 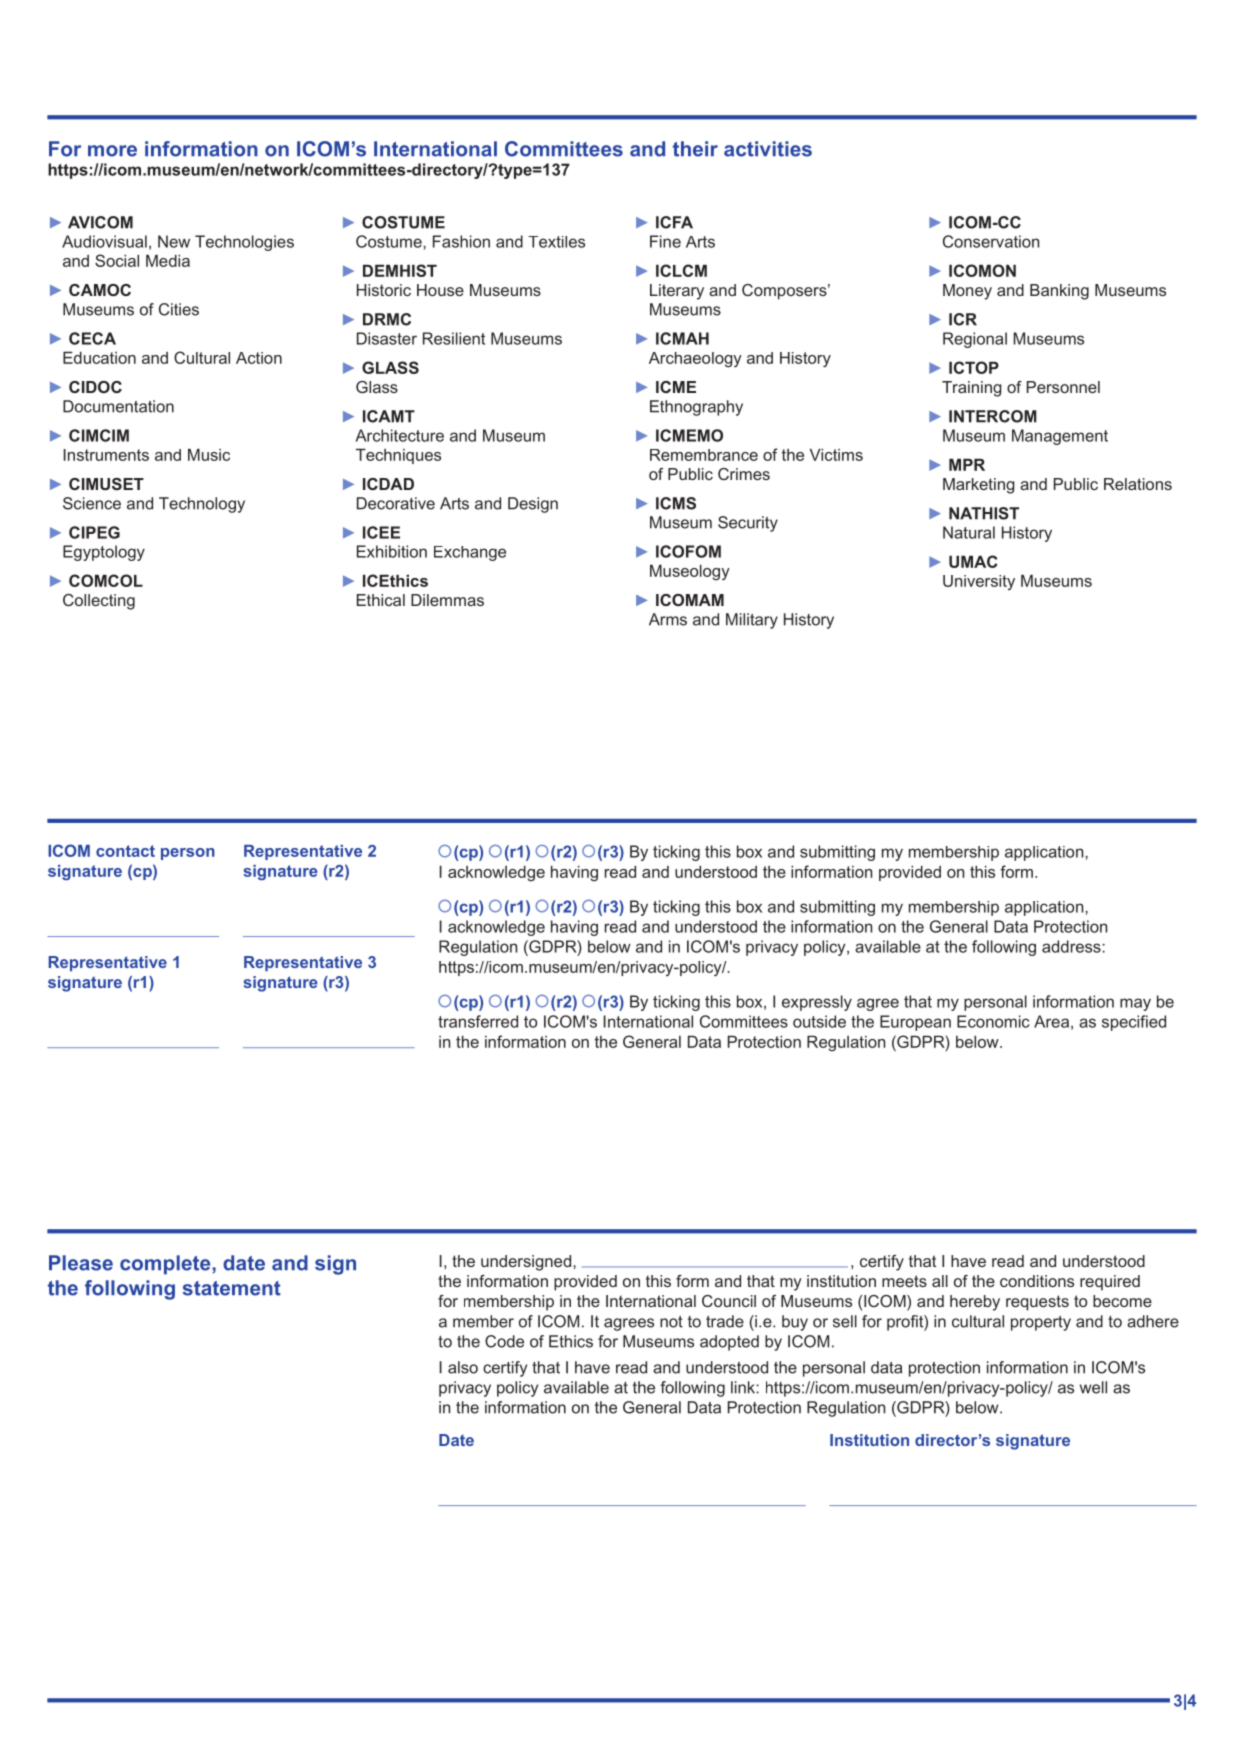 What do you see at coordinates (1072, 946) in the image?
I see `address` at bounding box center [1072, 946].
